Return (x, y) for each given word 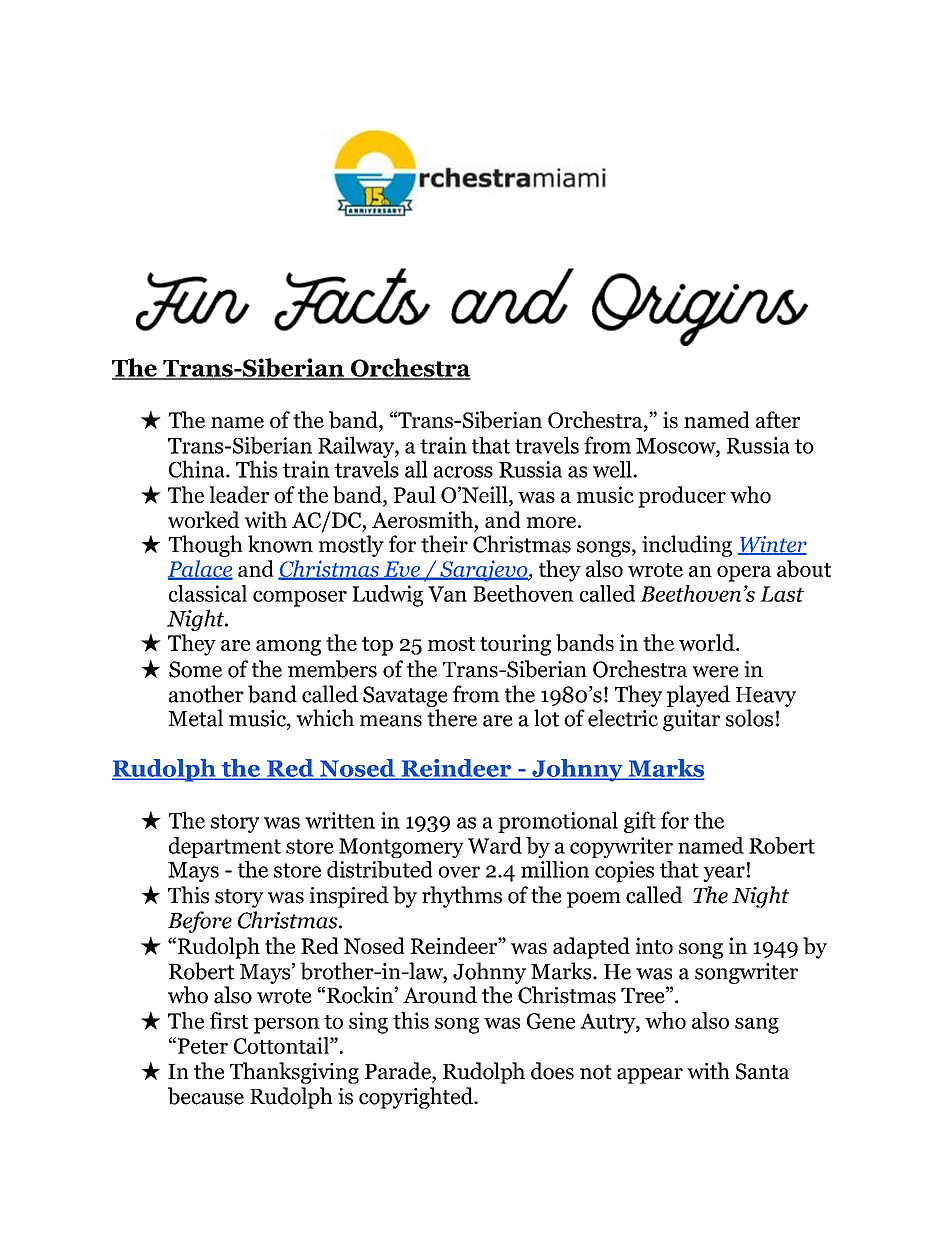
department (225, 847)
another (206, 694)
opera (744, 574)
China (198, 469)
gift (640, 822)
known (280, 544)
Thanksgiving (294, 1073)
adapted (591, 948)
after (778, 419)
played (698, 696)
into (654, 945)
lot (546, 718)
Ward (495, 845)
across (463, 472)
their (444, 544)
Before (200, 922)
